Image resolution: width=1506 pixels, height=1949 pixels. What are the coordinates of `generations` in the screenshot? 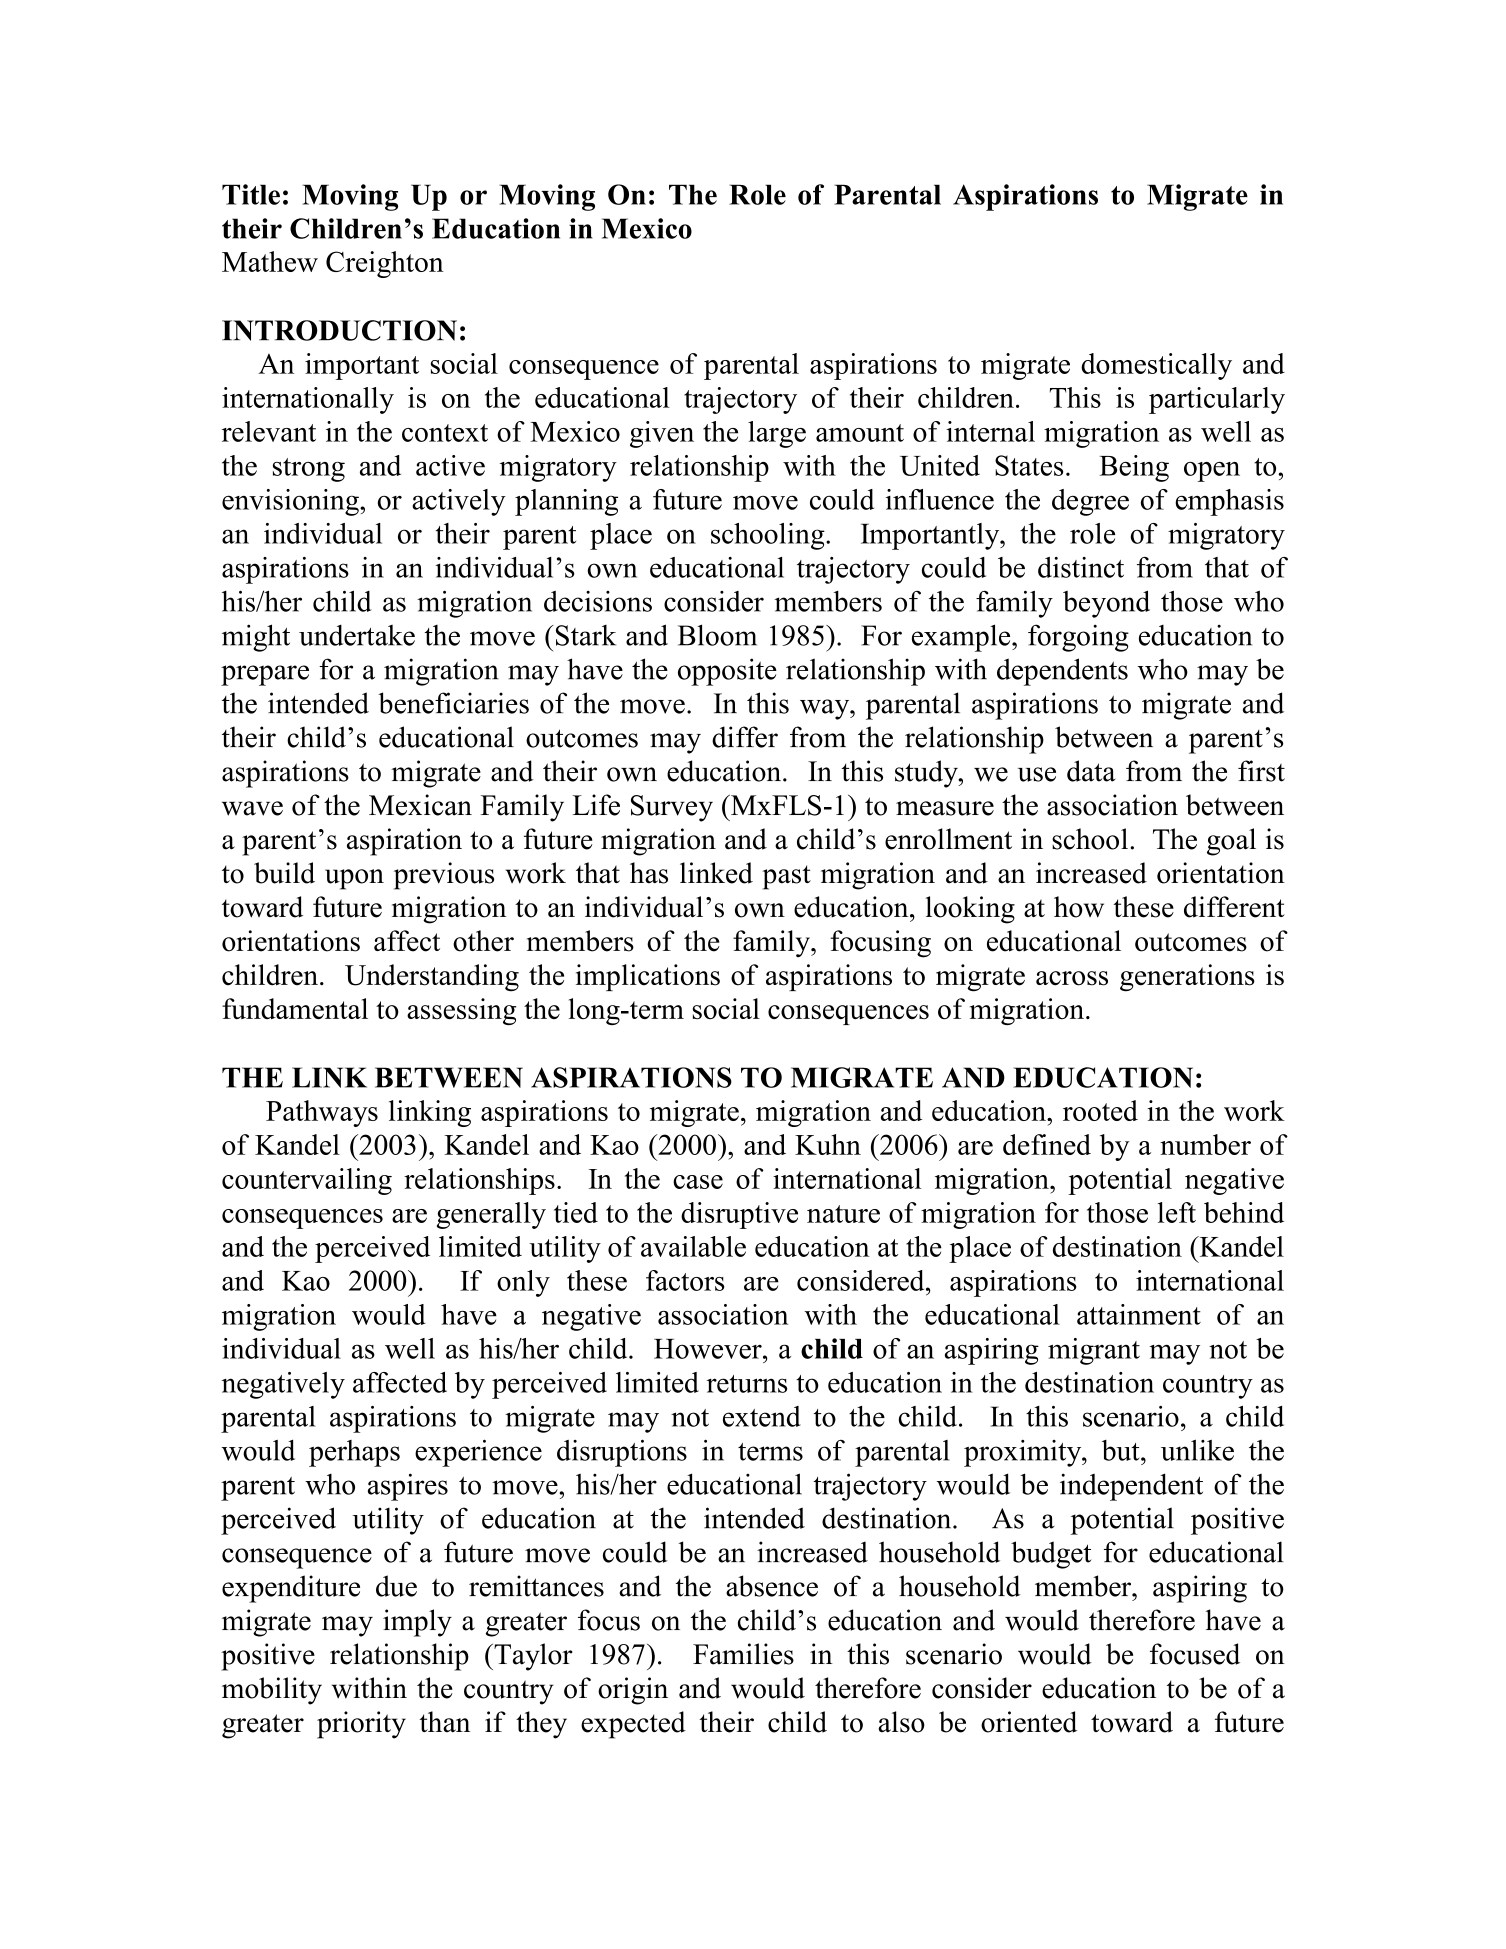 It's located at (1187, 978).
